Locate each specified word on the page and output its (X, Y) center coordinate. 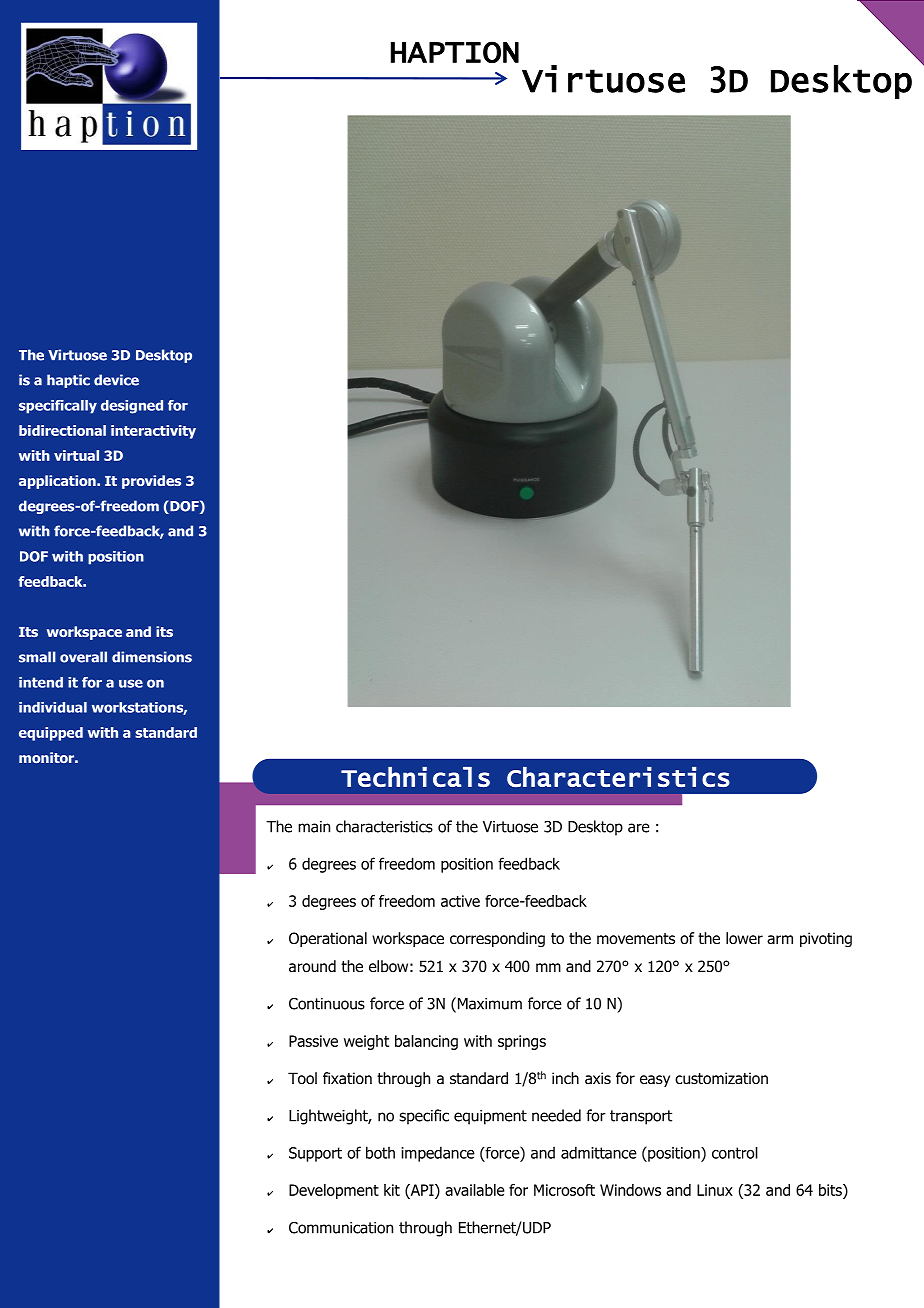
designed (132, 407)
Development (334, 1191)
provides (151, 482)
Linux (715, 1190)
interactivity (153, 432)
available (475, 1190)
